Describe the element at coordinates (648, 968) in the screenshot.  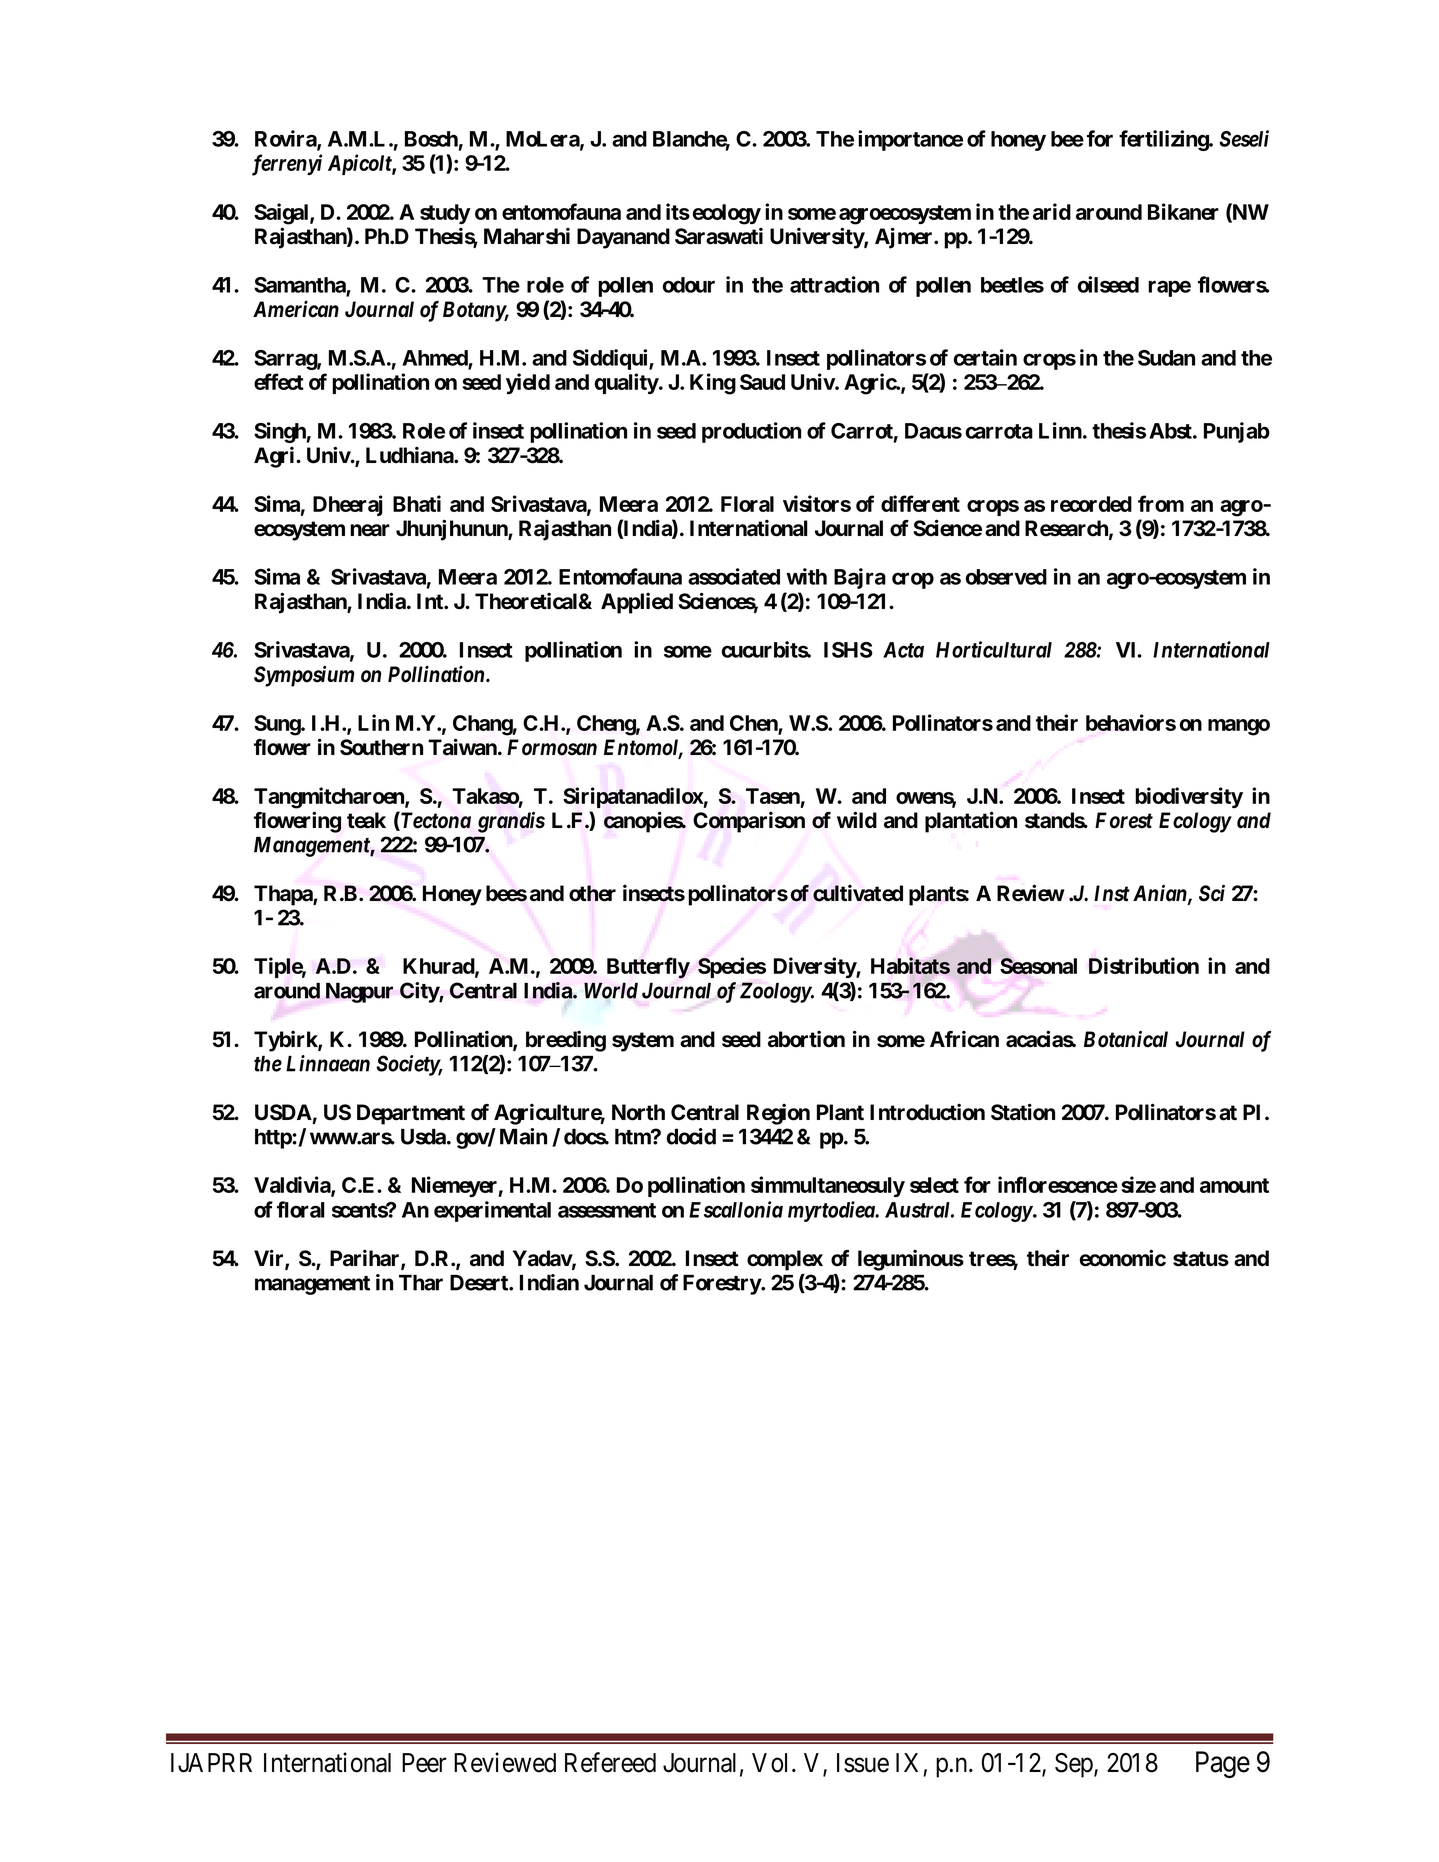
I see `Butterfly` at that location.
